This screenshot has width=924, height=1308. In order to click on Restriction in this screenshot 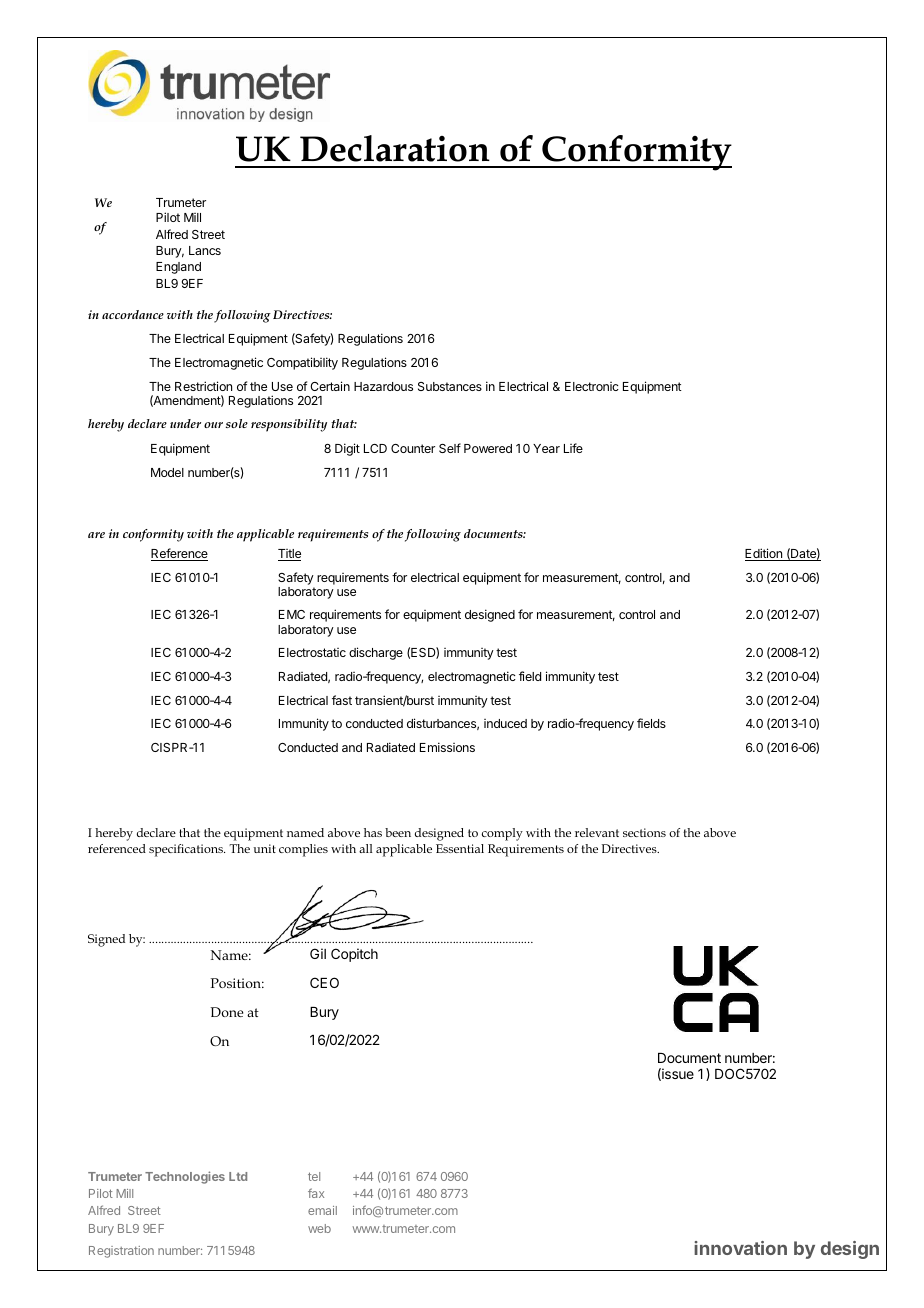, I will do `click(203, 386)`.
